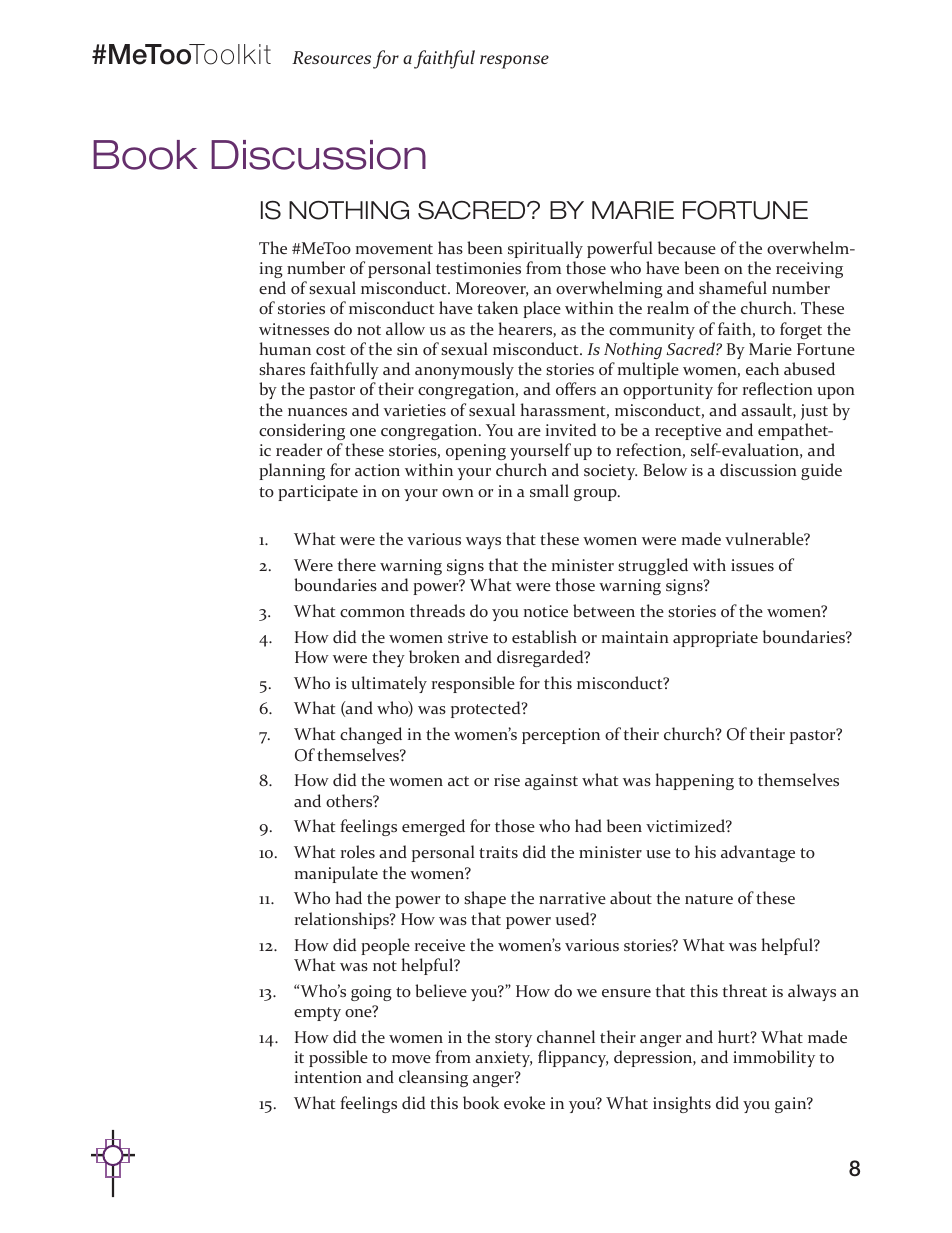  I want to click on forget, so click(801, 330).
